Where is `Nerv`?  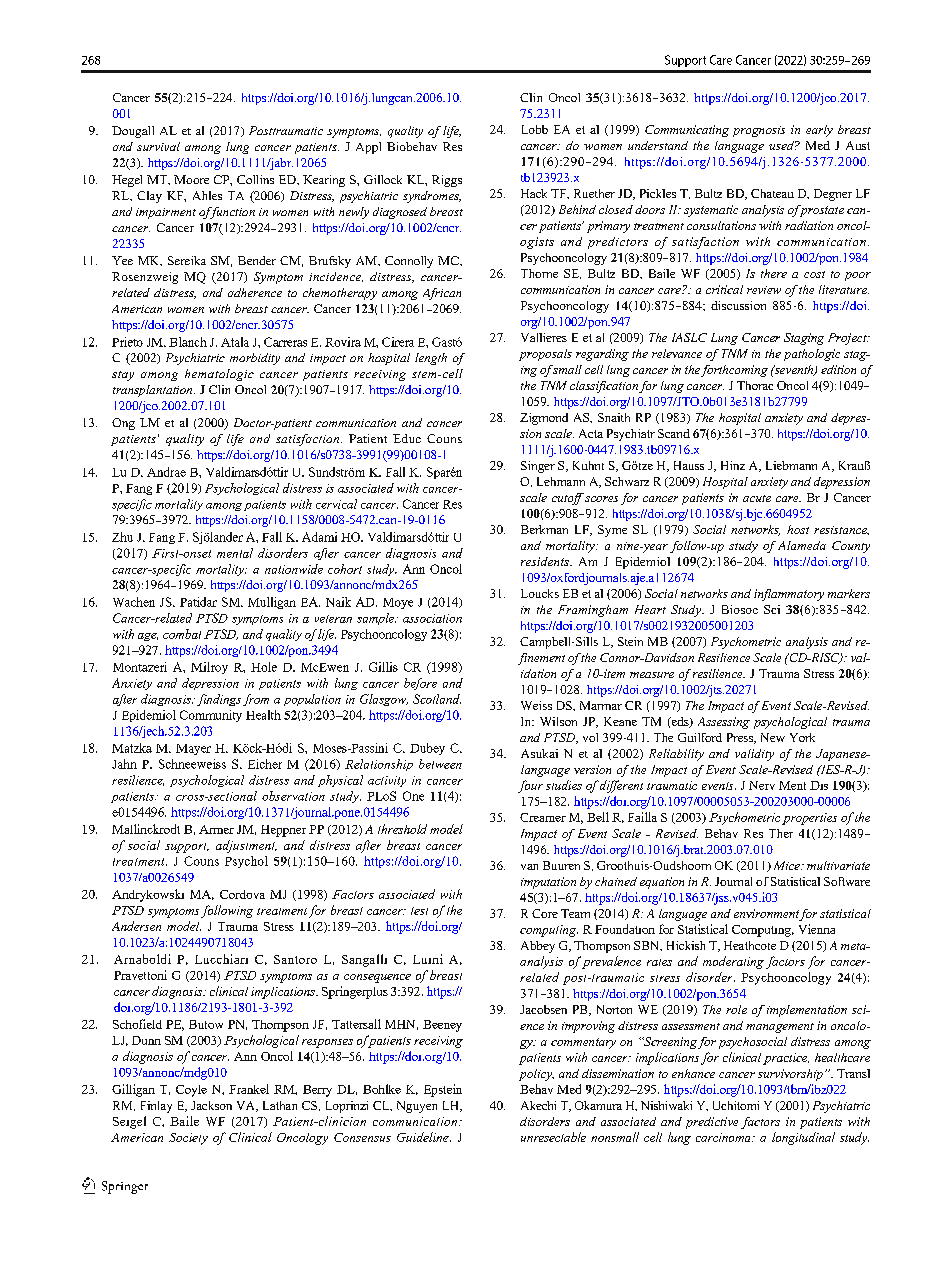 Nerv is located at coordinates (762, 785).
